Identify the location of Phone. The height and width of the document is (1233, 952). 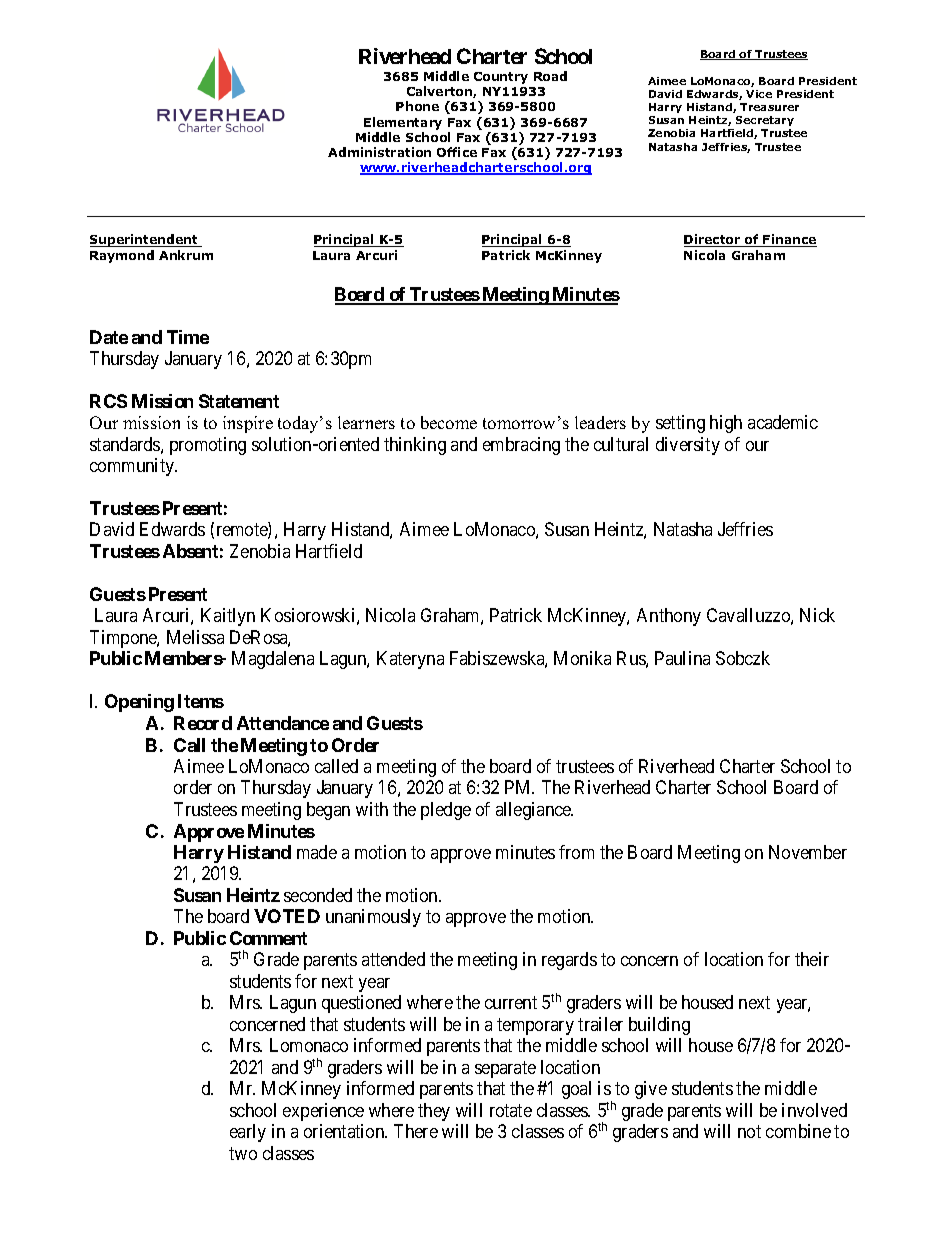
(417, 106).
